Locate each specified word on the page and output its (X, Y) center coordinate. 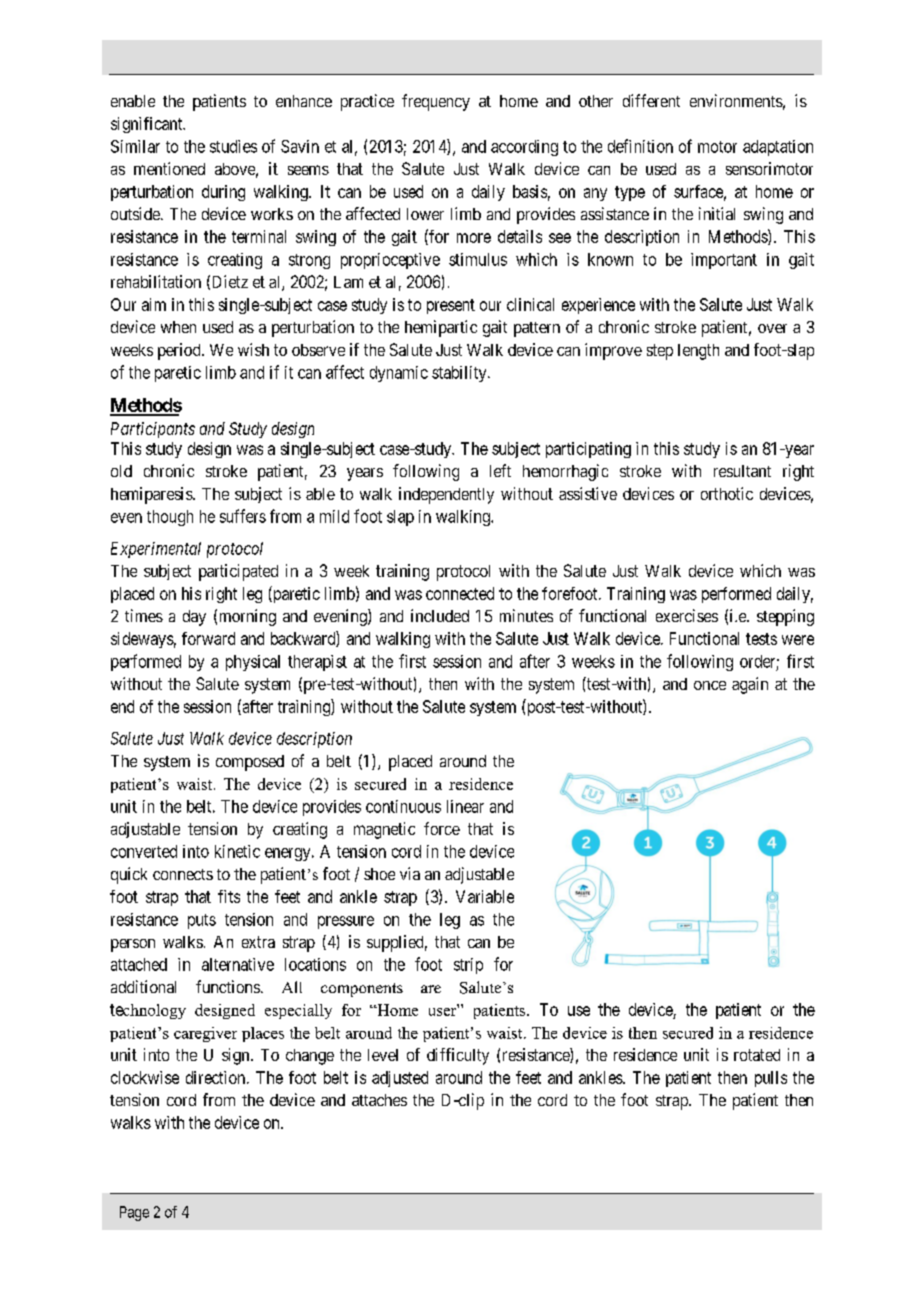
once (710, 685)
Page (134, 1213)
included (440, 615)
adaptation (778, 148)
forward (208, 638)
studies (233, 146)
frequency (436, 102)
